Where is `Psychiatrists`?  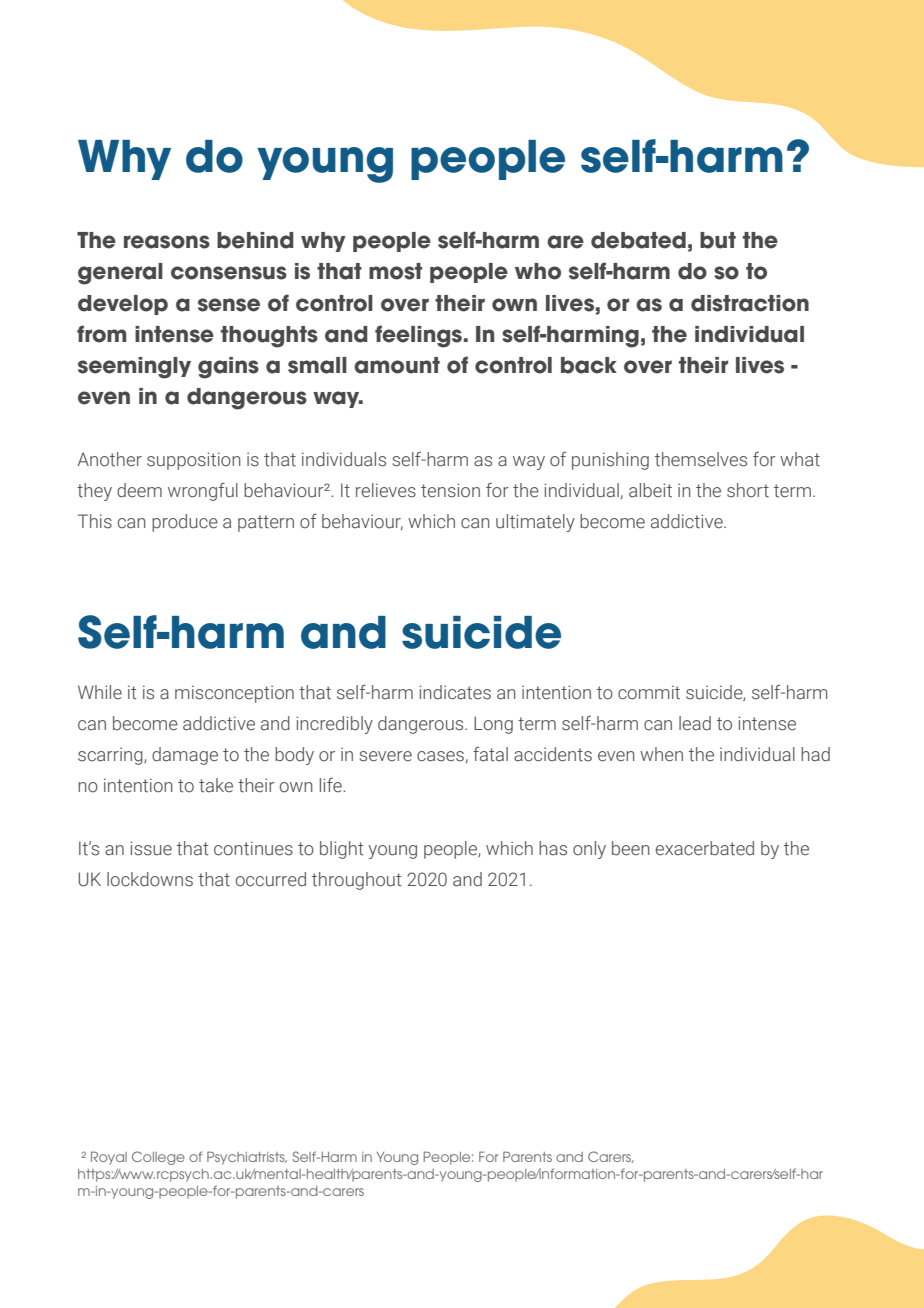
Psychiatrists is located at coordinates (247, 1158).
